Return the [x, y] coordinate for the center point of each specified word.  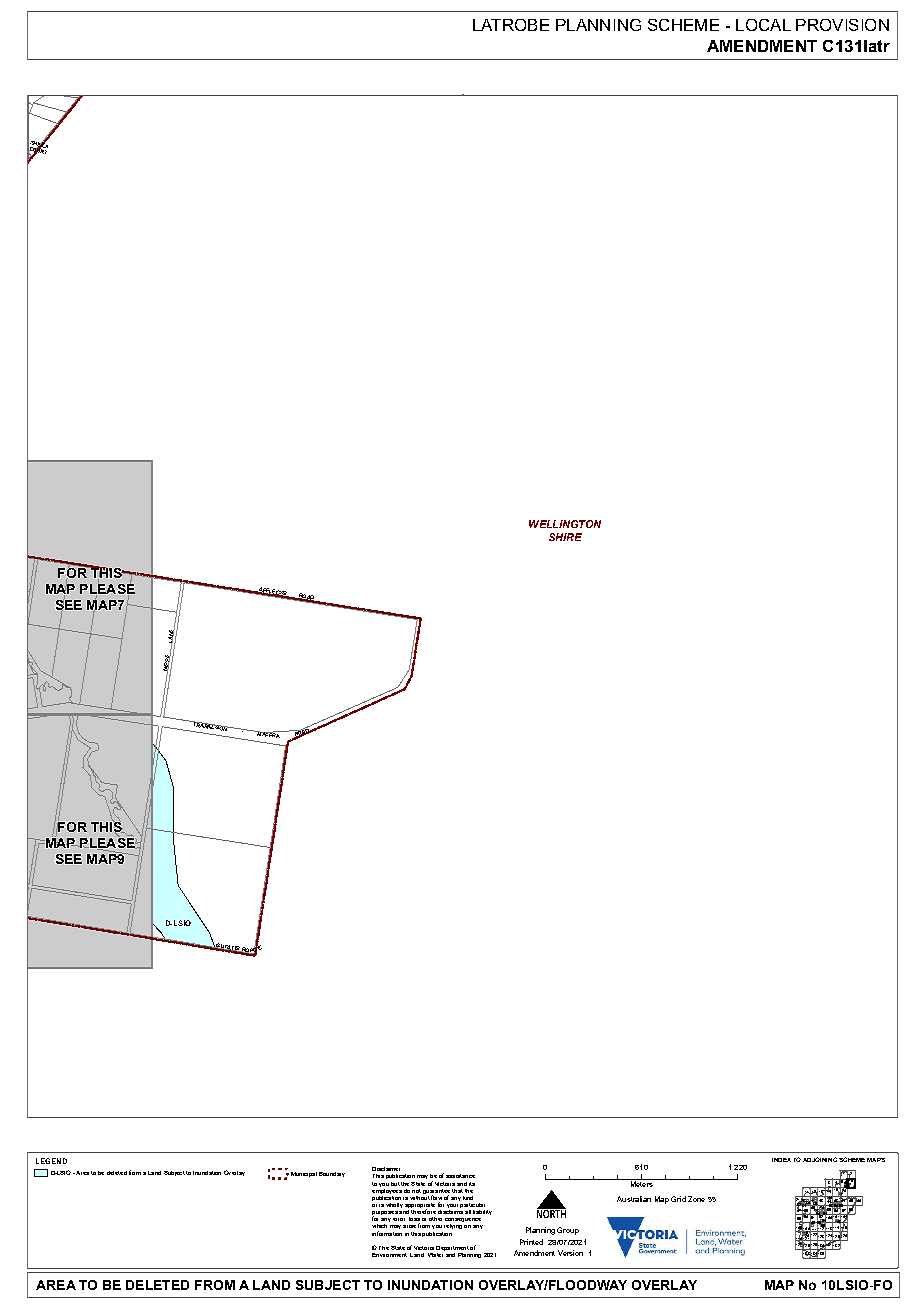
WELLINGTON [565, 524]
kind [468, 1198]
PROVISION [842, 25]
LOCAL [763, 25]
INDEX [781, 1160]
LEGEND [51, 1161]
